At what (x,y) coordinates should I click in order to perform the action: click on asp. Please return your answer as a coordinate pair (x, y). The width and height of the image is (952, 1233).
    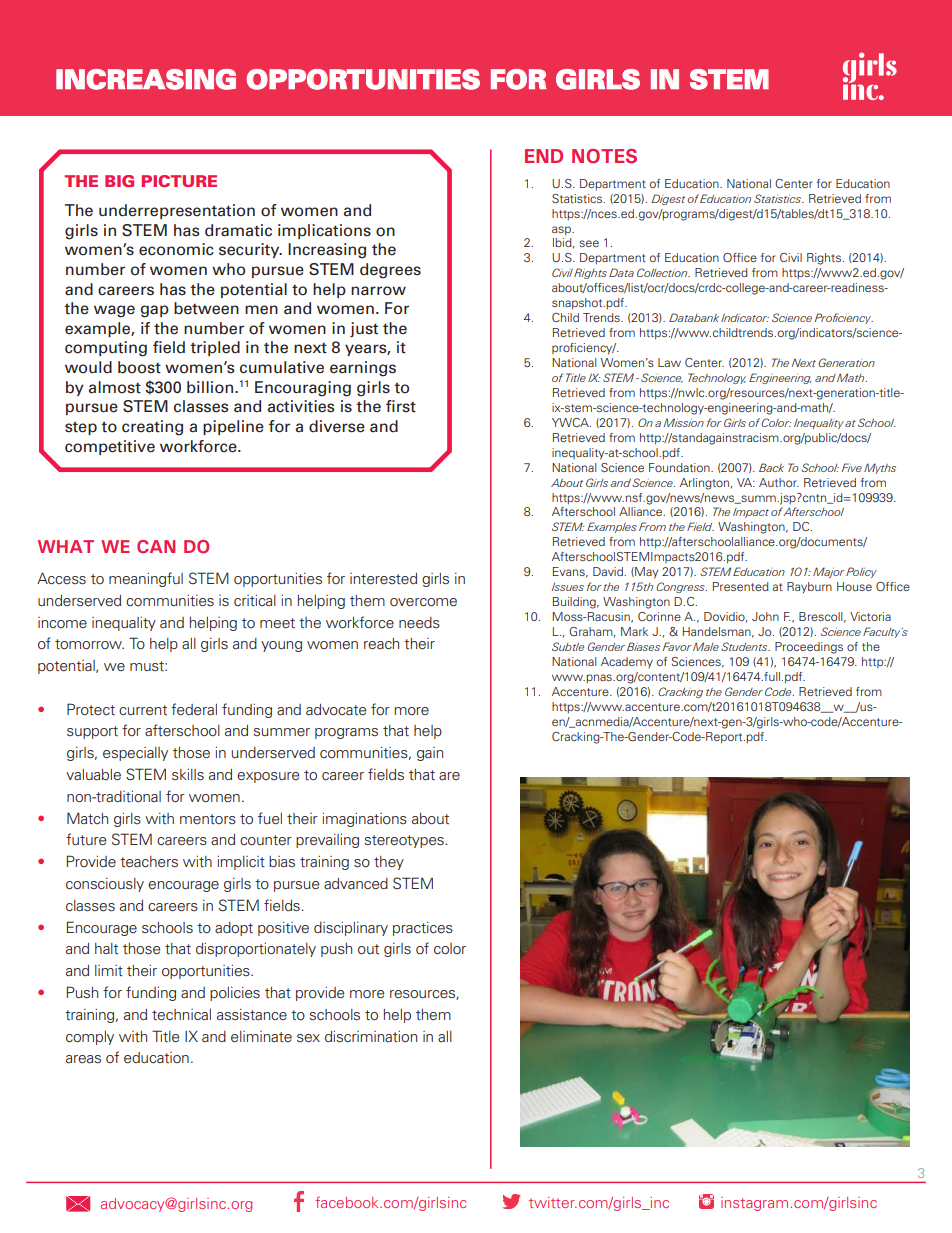
    Looking at the image, I should click on (562, 231).
